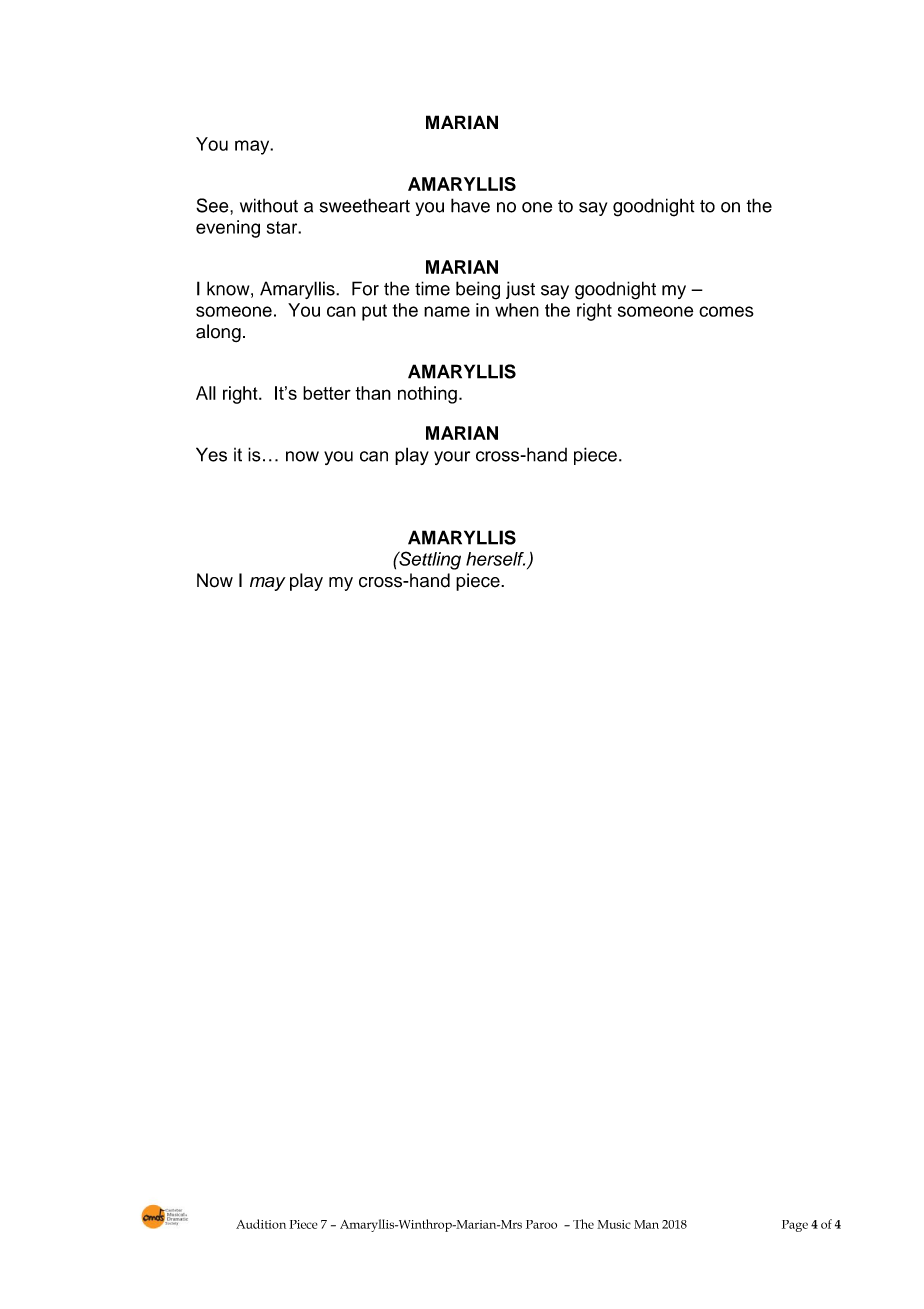  What do you see at coordinates (614, 1224) in the image?
I see `Music` at bounding box center [614, 1224].
